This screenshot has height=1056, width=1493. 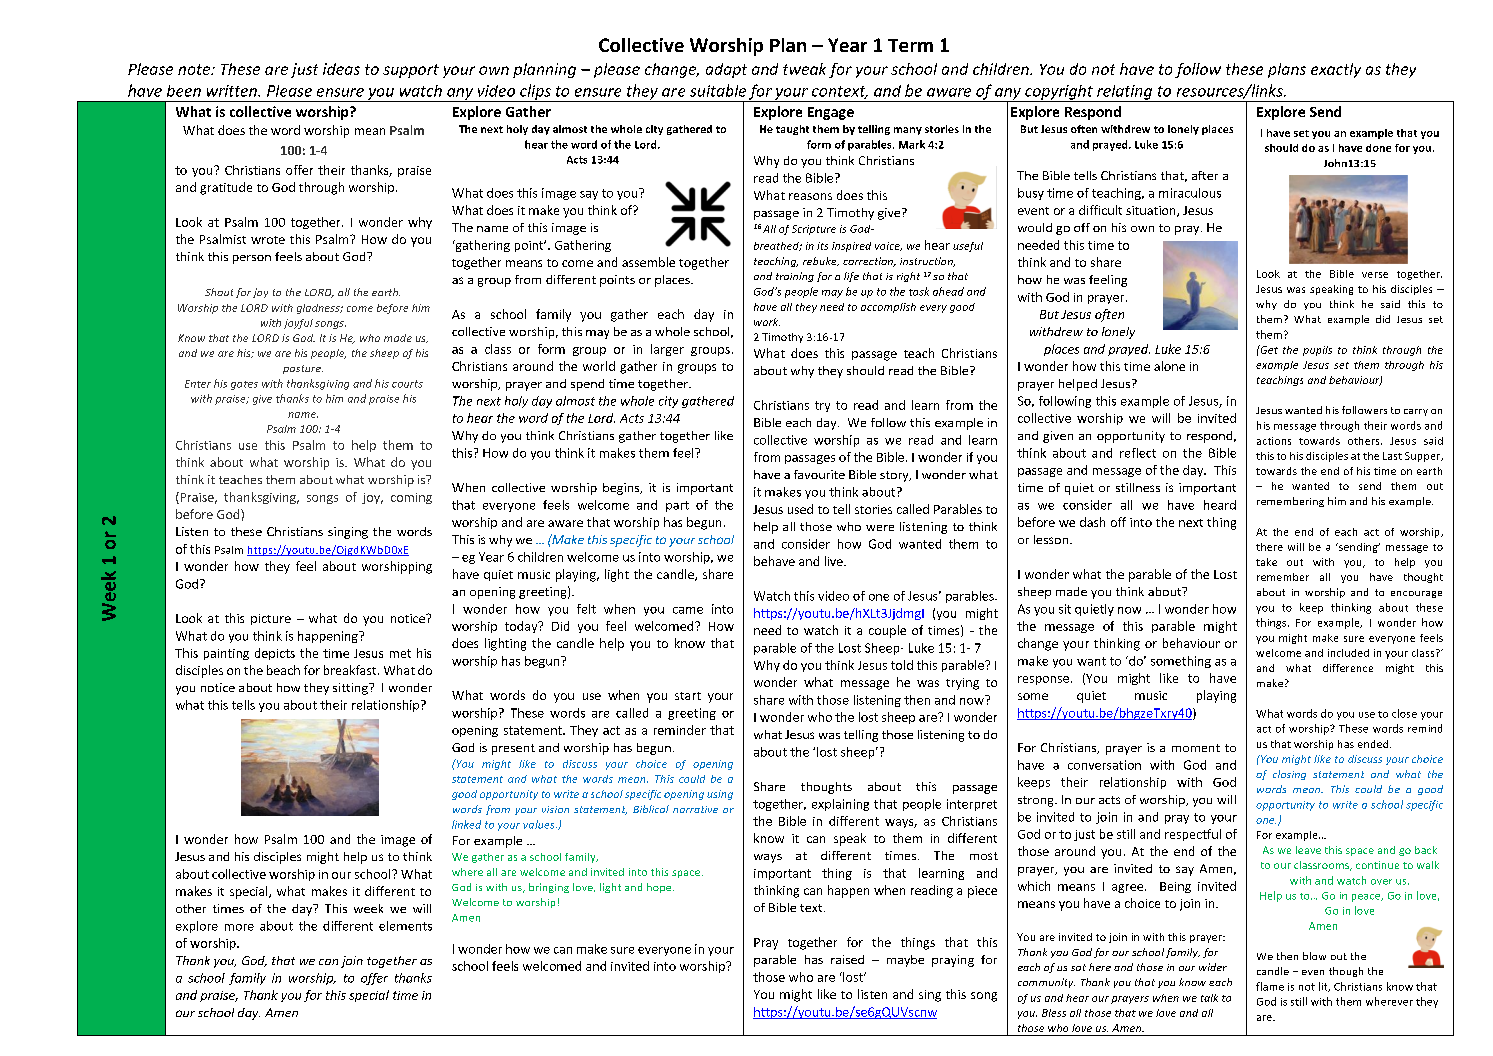 What do you see at coordinates (887, 631) in the screenshot?
I see `couple` at bounding box center [887, 631].
